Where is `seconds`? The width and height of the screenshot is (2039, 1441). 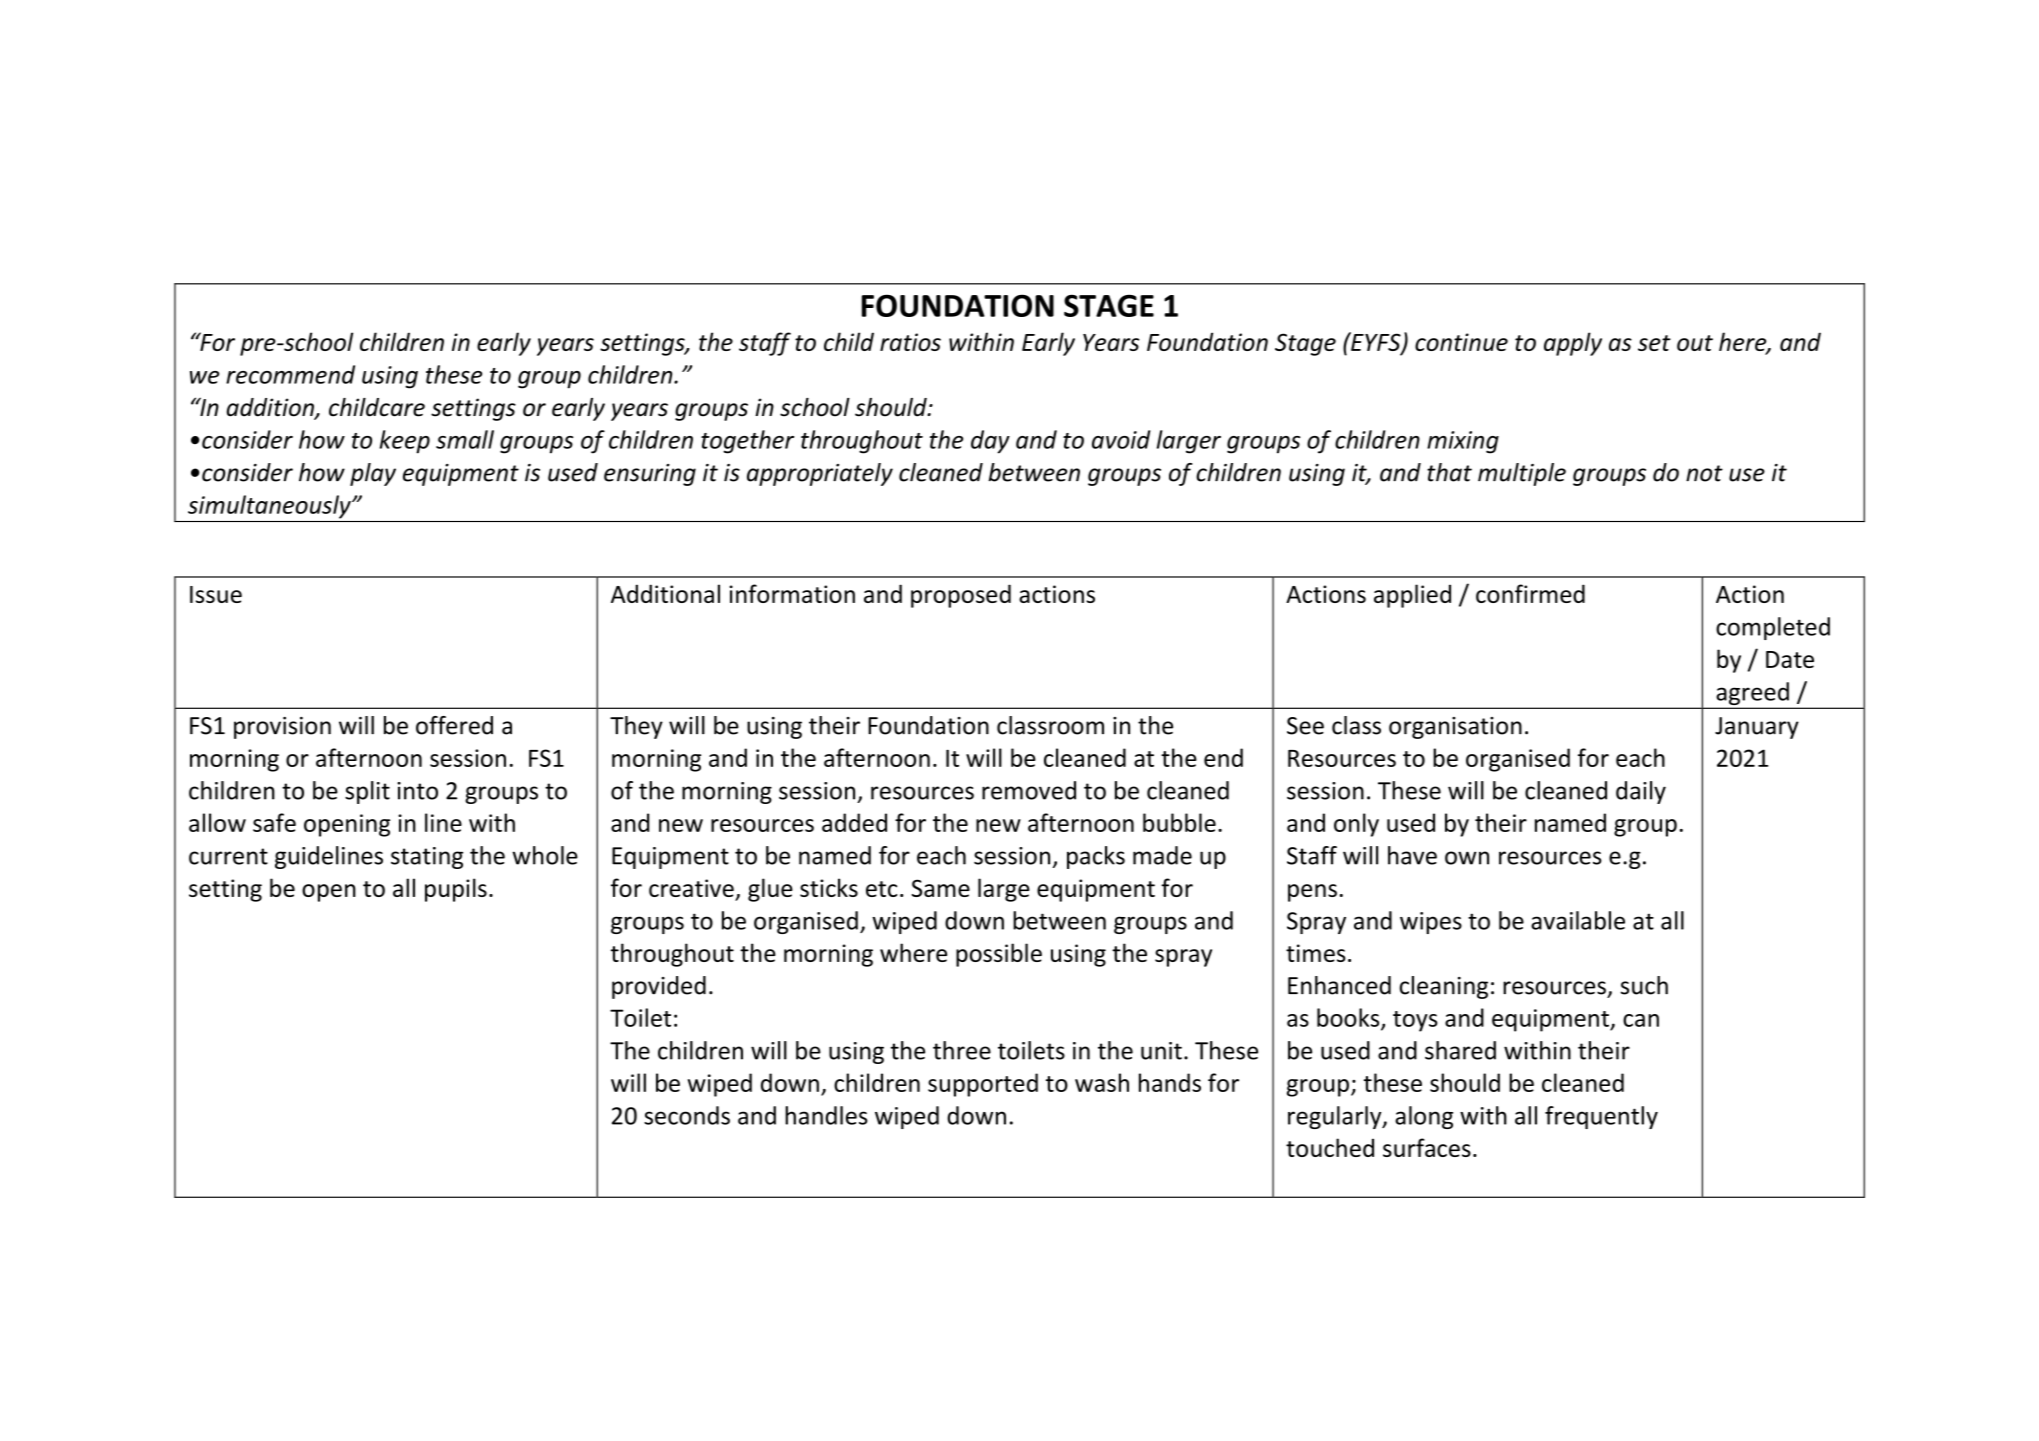 seconds is located at coordinates (687, 1115).
